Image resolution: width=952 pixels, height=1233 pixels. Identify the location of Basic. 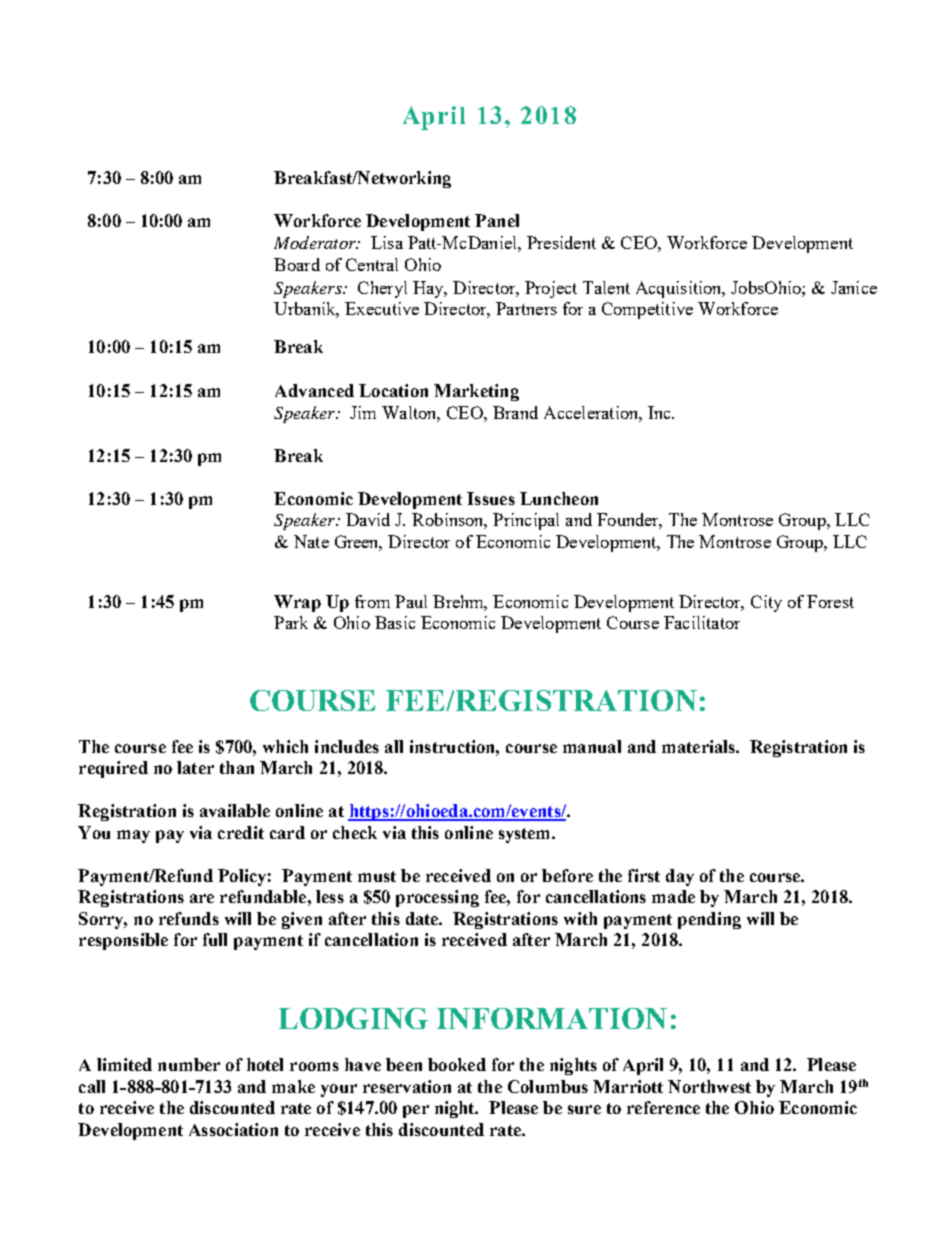
(395, 622).
